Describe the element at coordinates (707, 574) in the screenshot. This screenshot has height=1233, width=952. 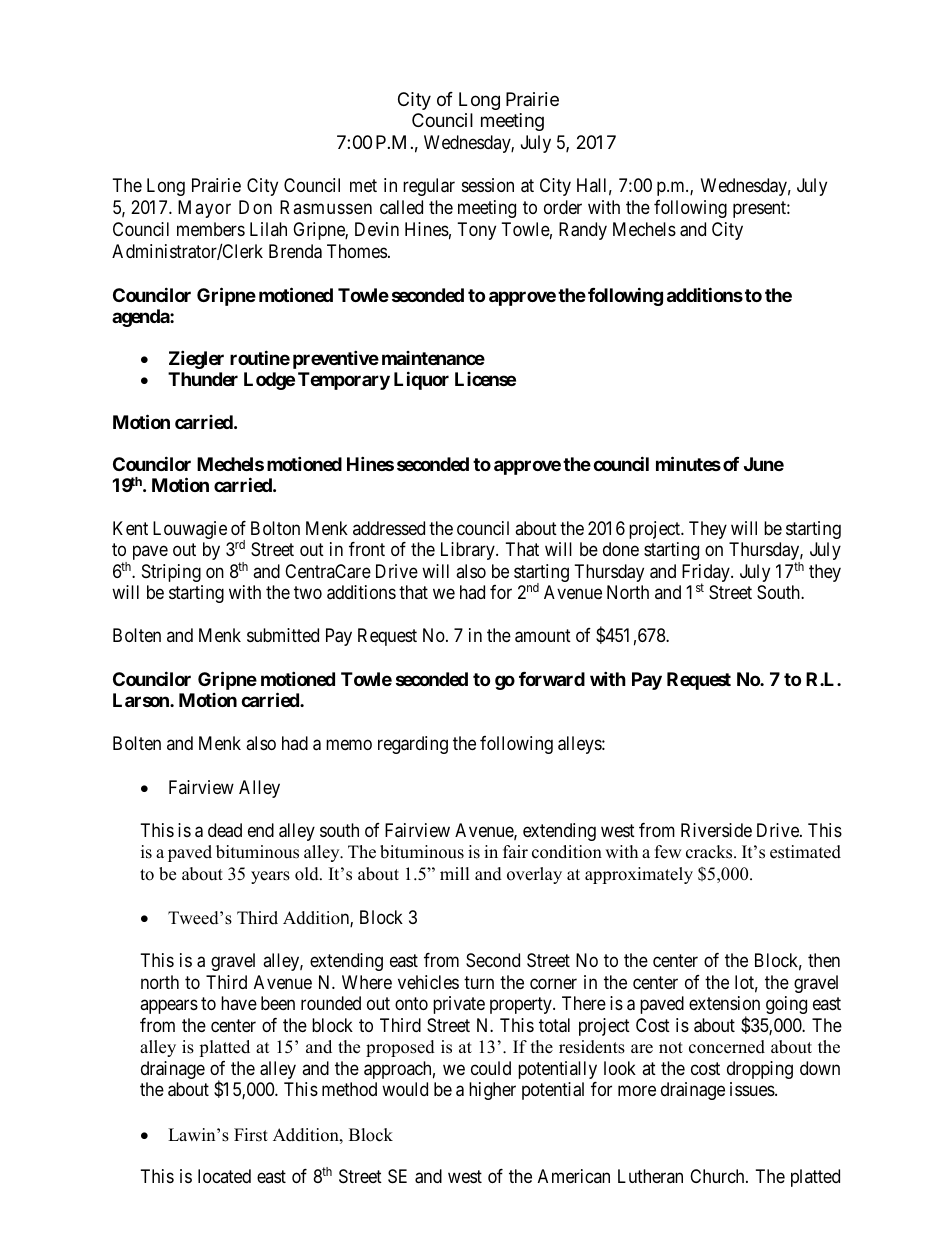
I see `Friday` at that location.
